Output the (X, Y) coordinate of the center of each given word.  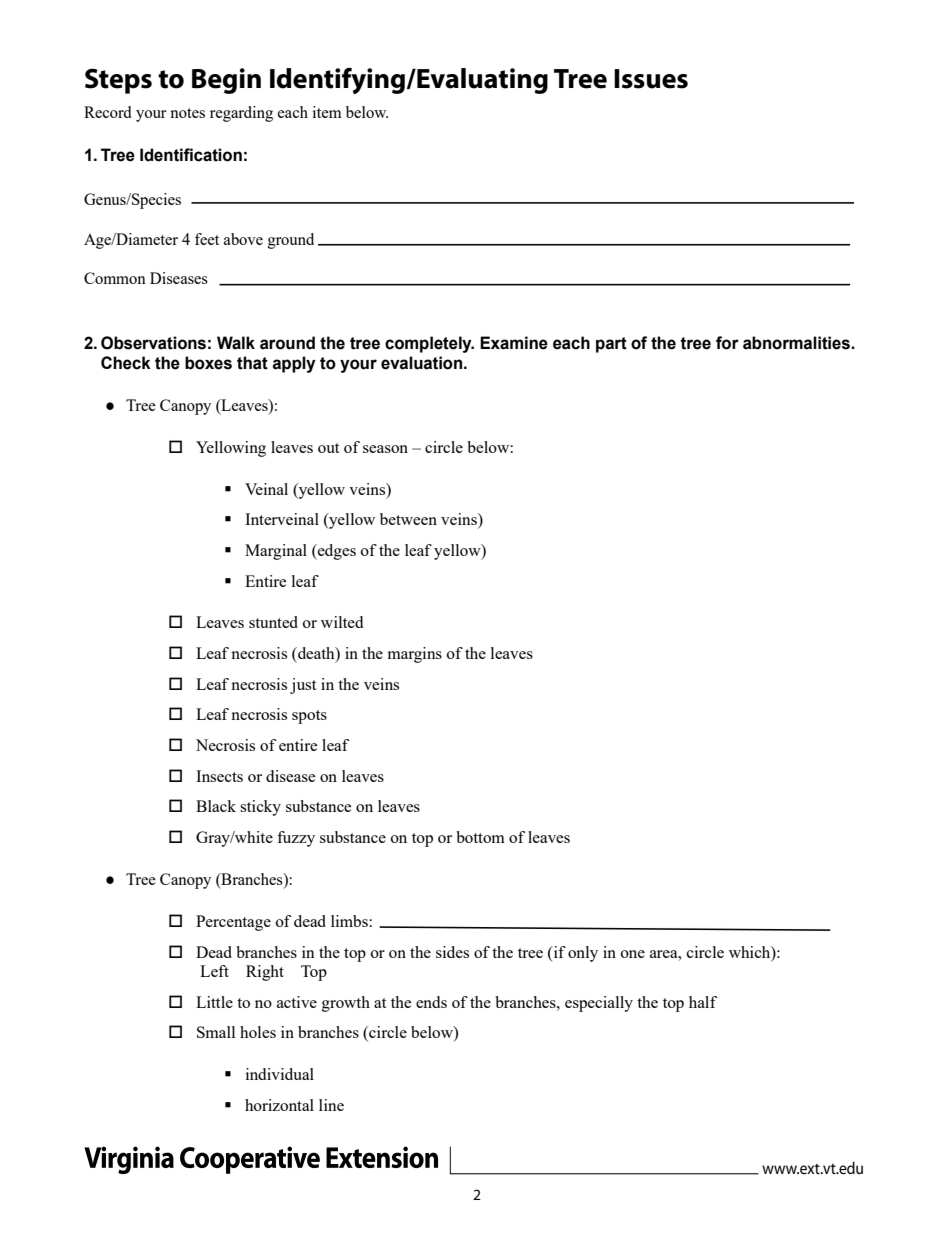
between (408, 519)
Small (216, 1032)
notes (187, 113)
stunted (273, 622)
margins (415, 655)
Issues (651, 79)
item (327, 112)
